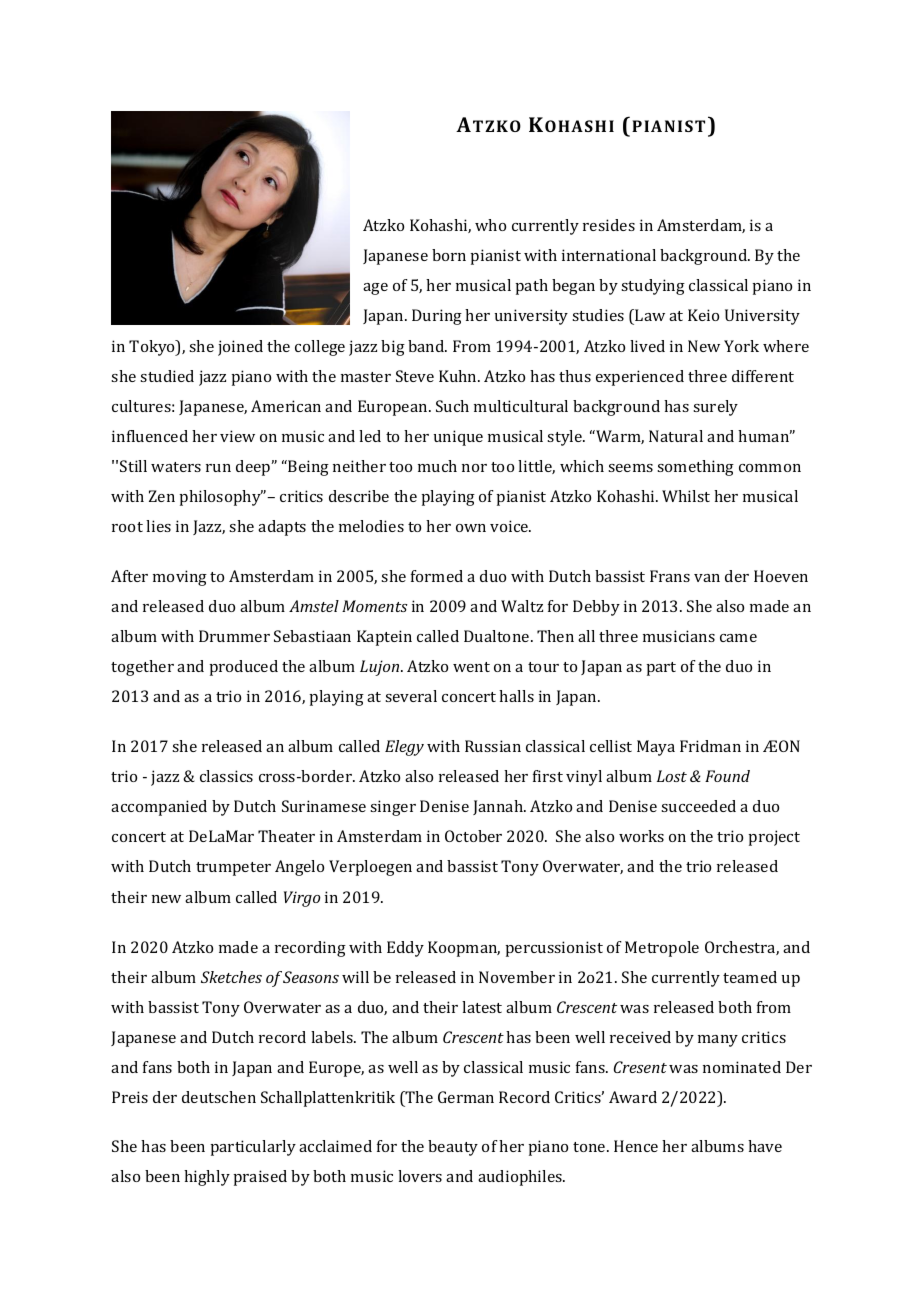  What do you see at coordinates (656, 748) in the image?
I see `Maya` at bounding box center [656, 748].
